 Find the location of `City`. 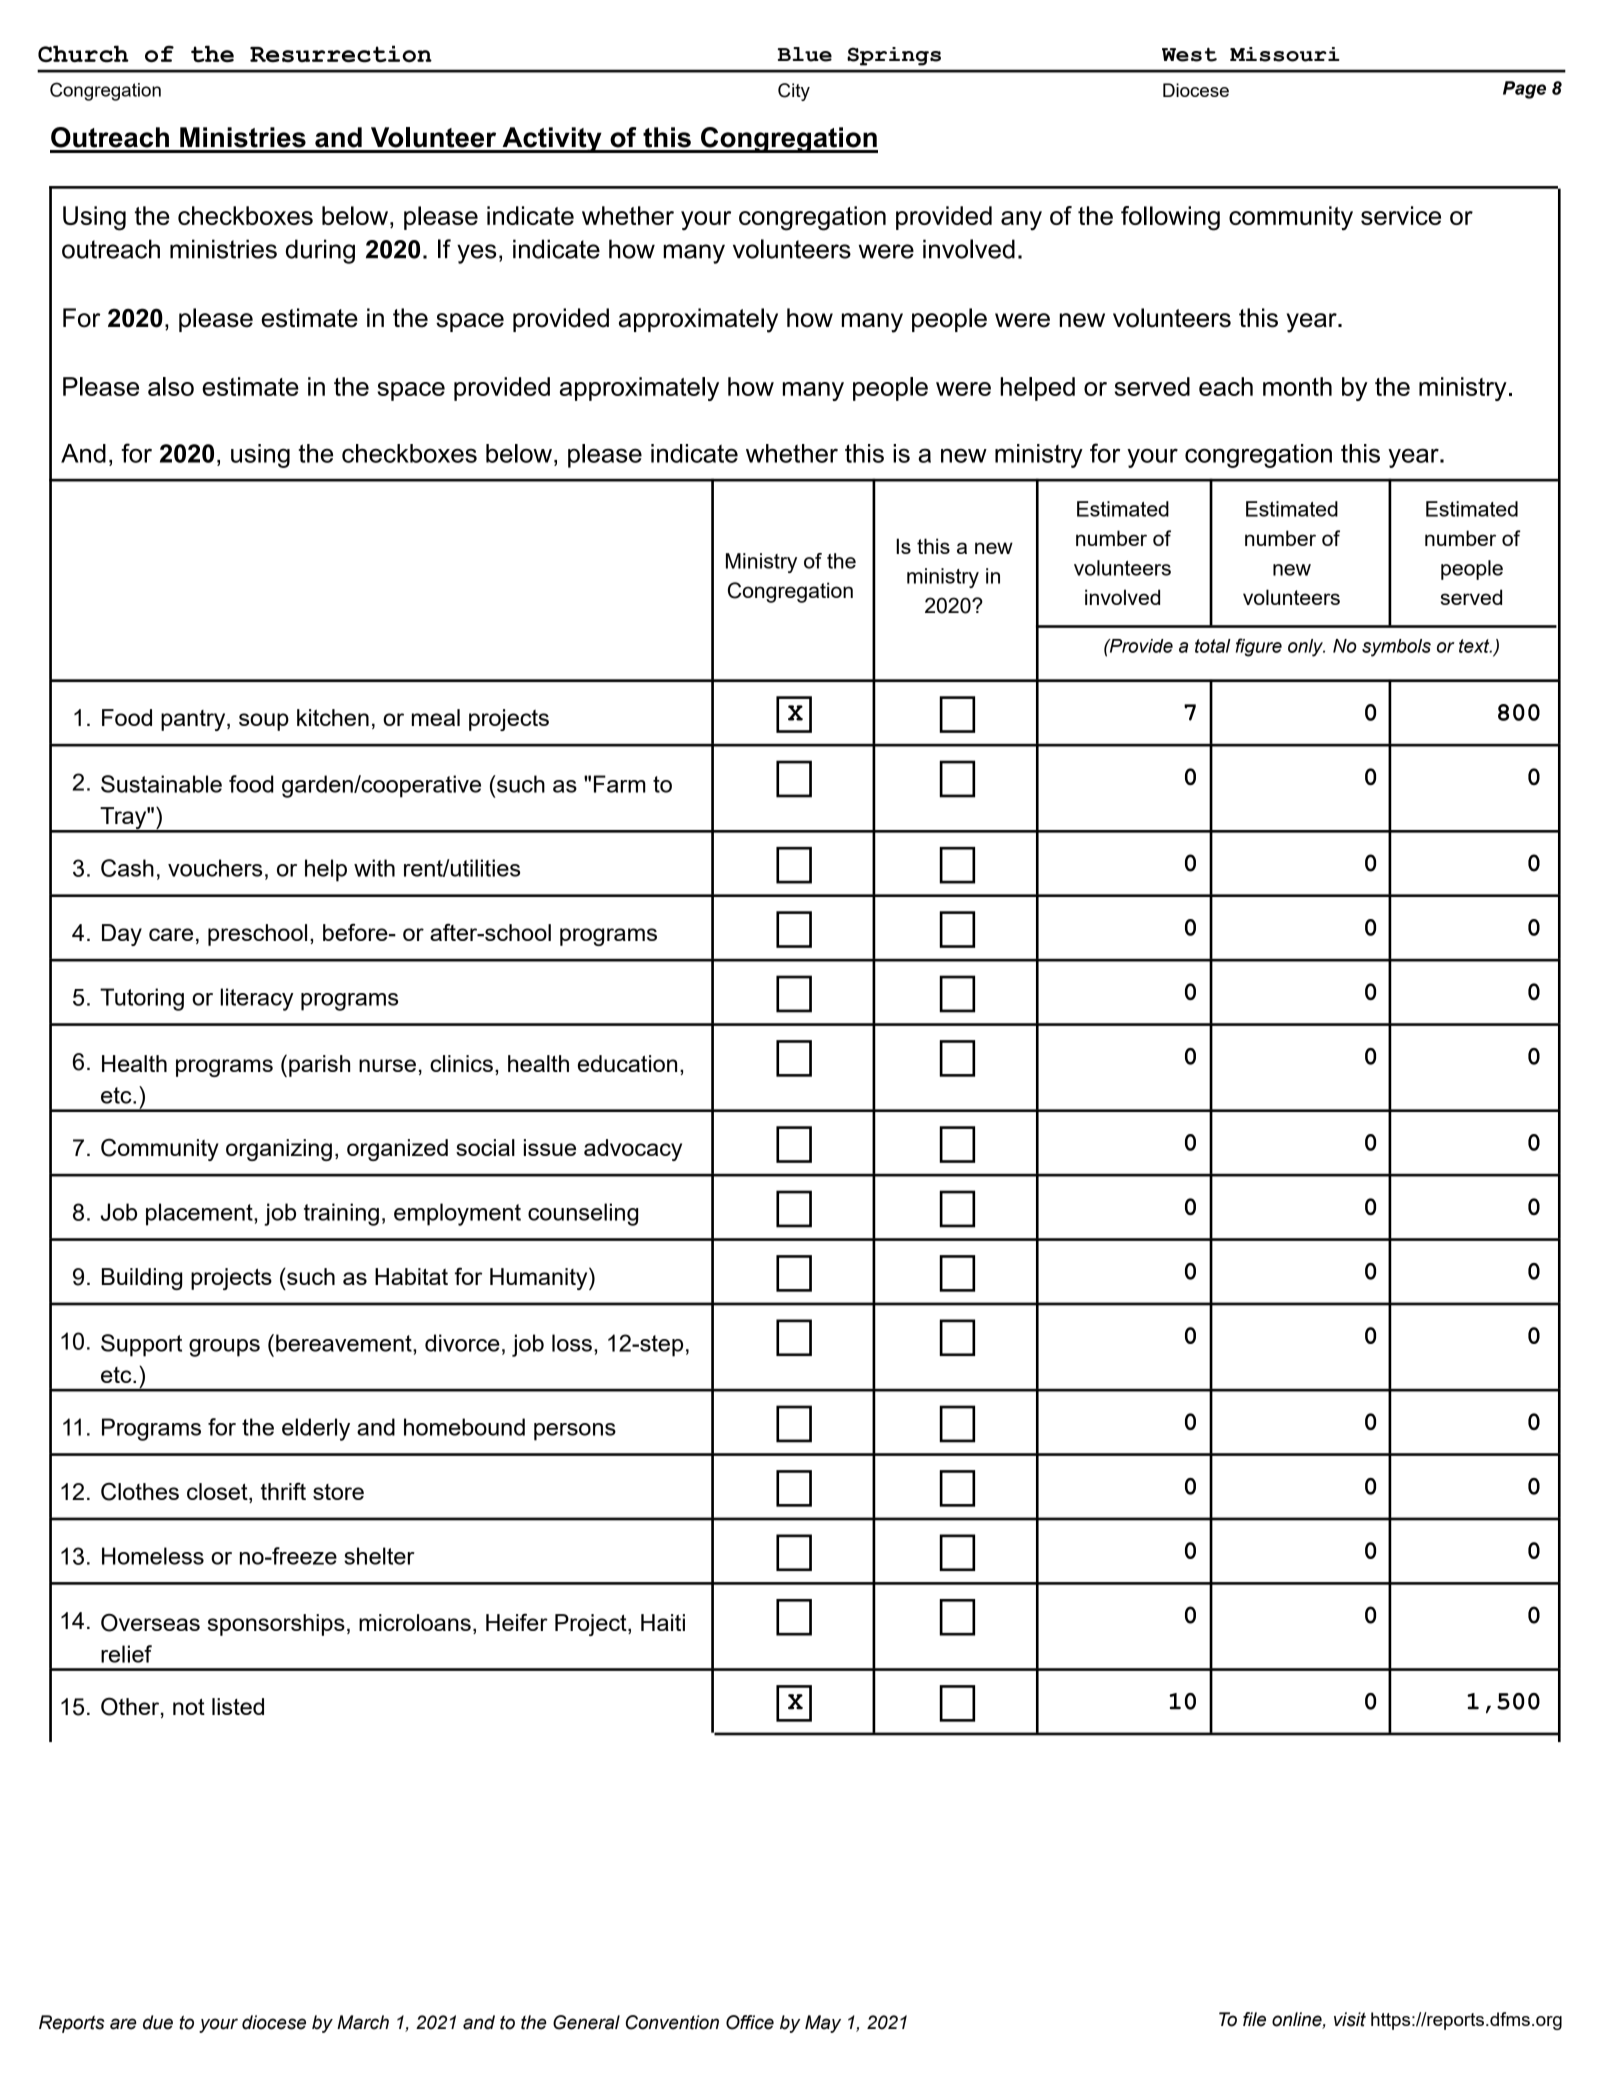

City is located at coordinates (794, 92).
